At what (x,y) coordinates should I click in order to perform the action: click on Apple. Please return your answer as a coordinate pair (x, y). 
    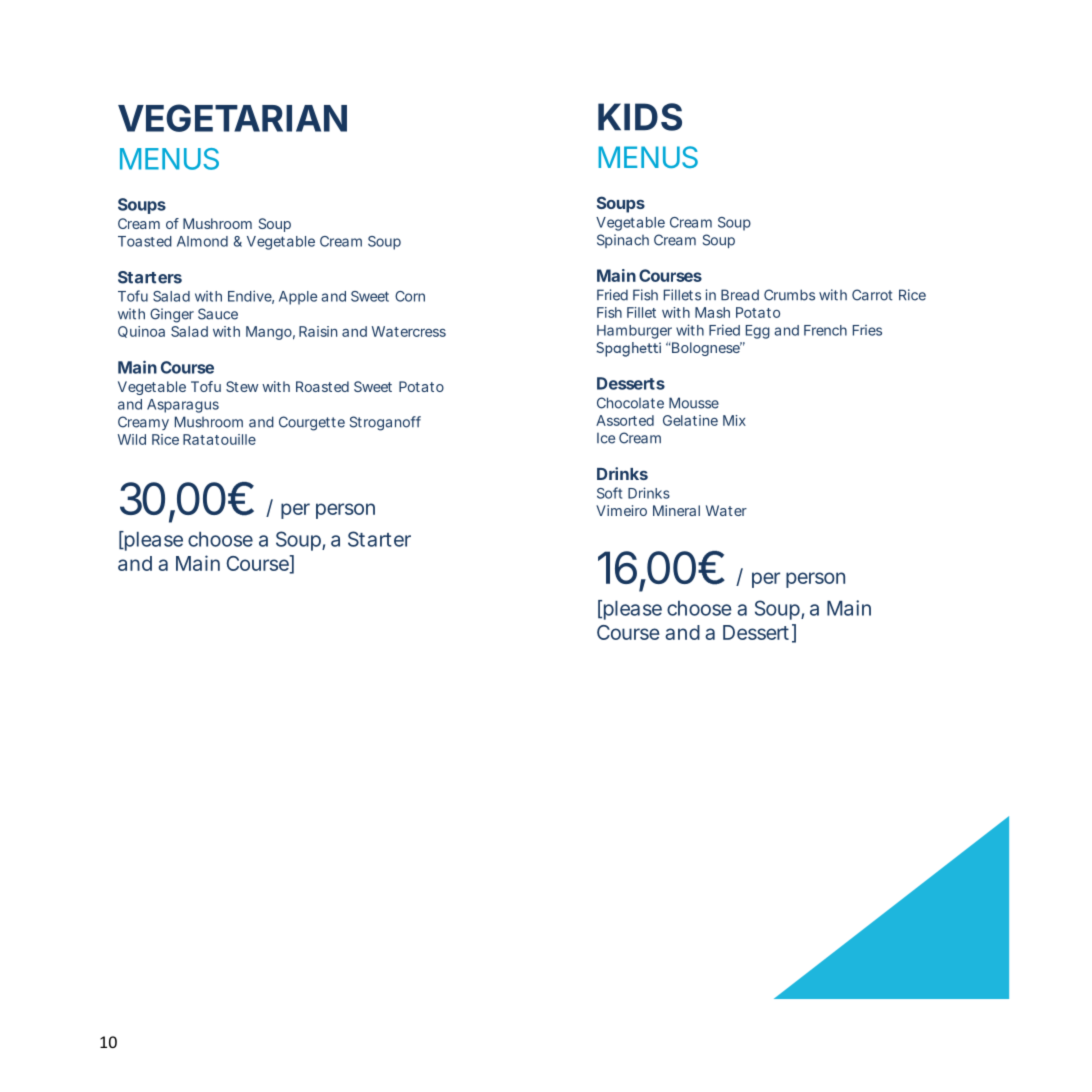
    Looking at the image, I should click on (298, 298).
